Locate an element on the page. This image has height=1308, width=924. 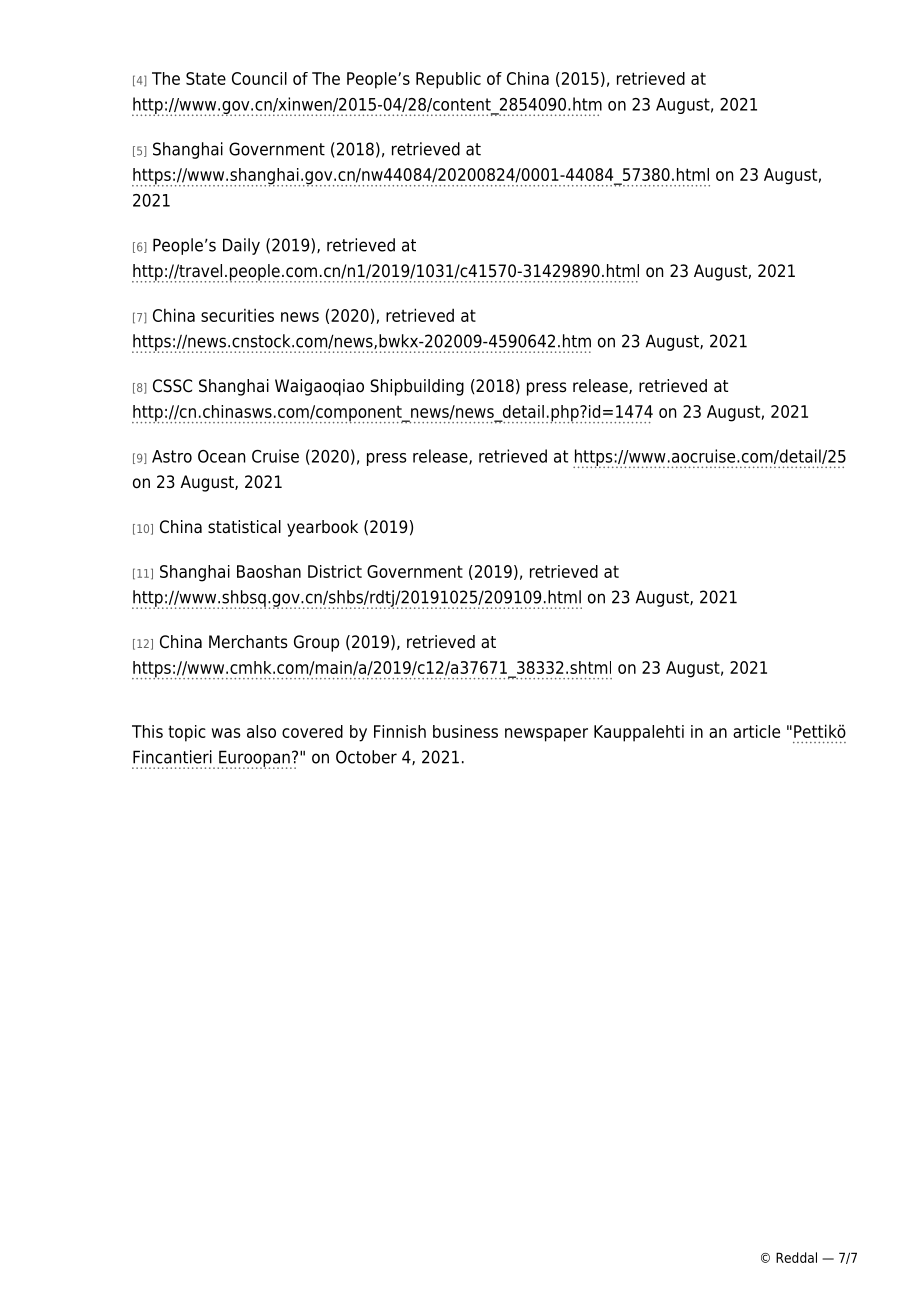
yearbook is located at coordinates (322, 528).
